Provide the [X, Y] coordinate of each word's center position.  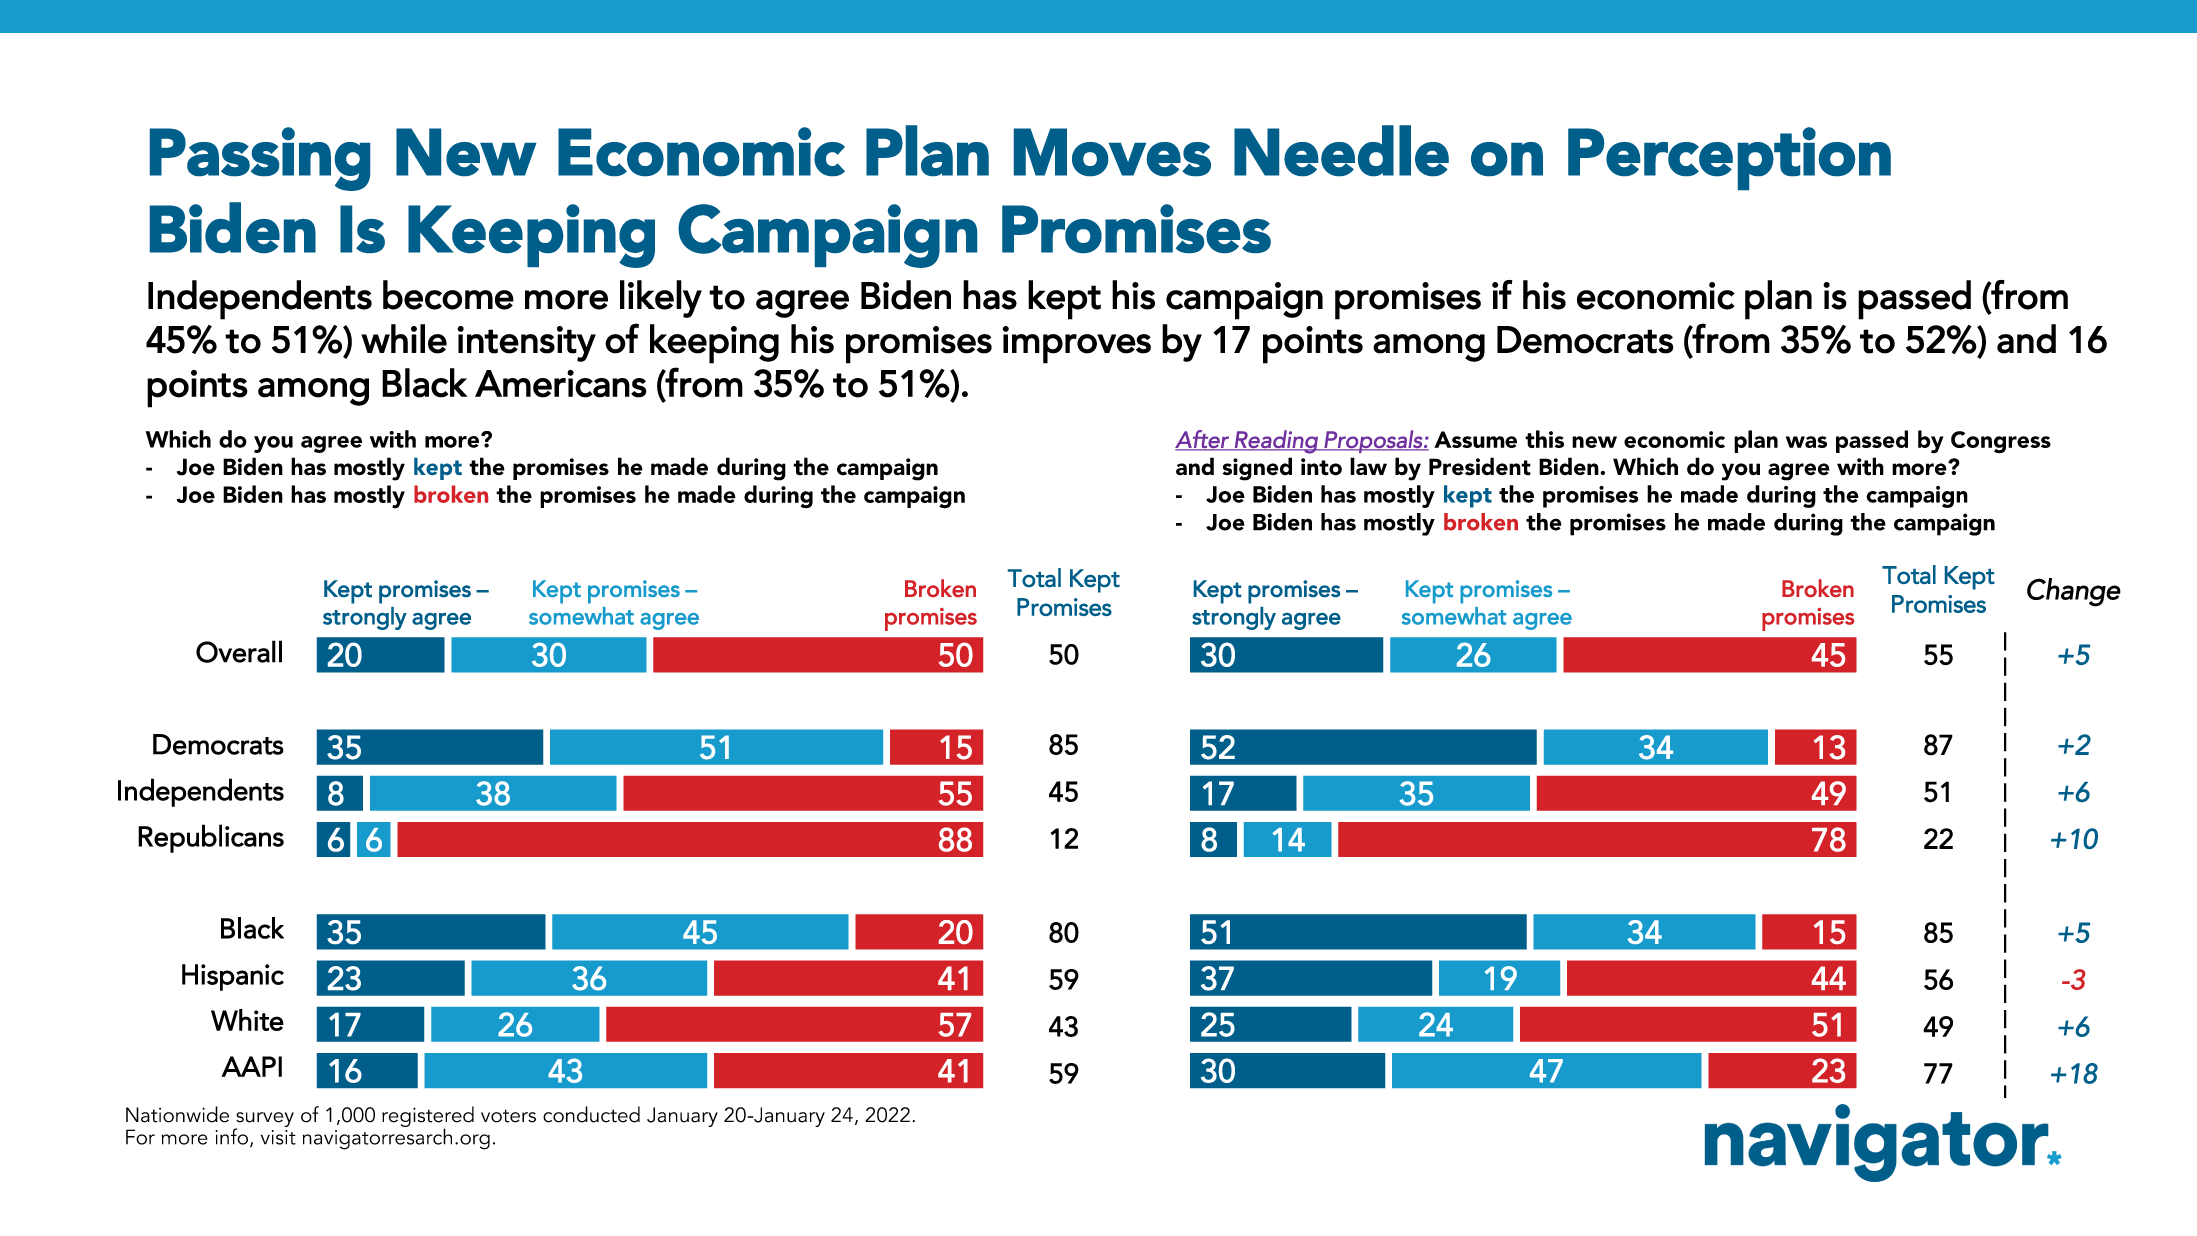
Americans [561, 384]
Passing [260, 159]
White [247, 1020]
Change [2074, 592]
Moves [1112, 152]
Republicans [211, 838]
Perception [1729, 158]
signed [1257, 469]
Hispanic [233, 977]
